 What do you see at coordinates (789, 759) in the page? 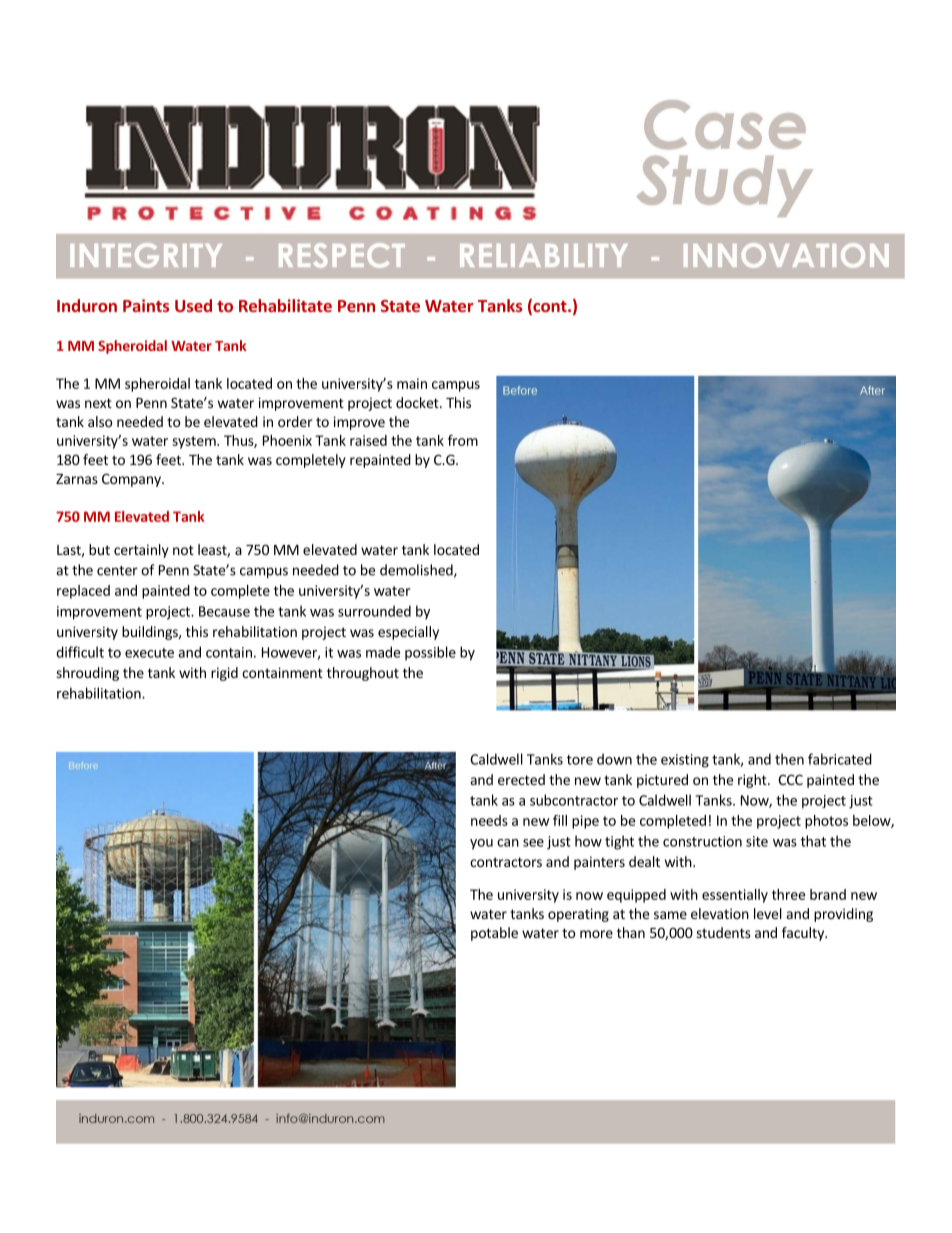
I see `then` at bounding box center [789, 759].
